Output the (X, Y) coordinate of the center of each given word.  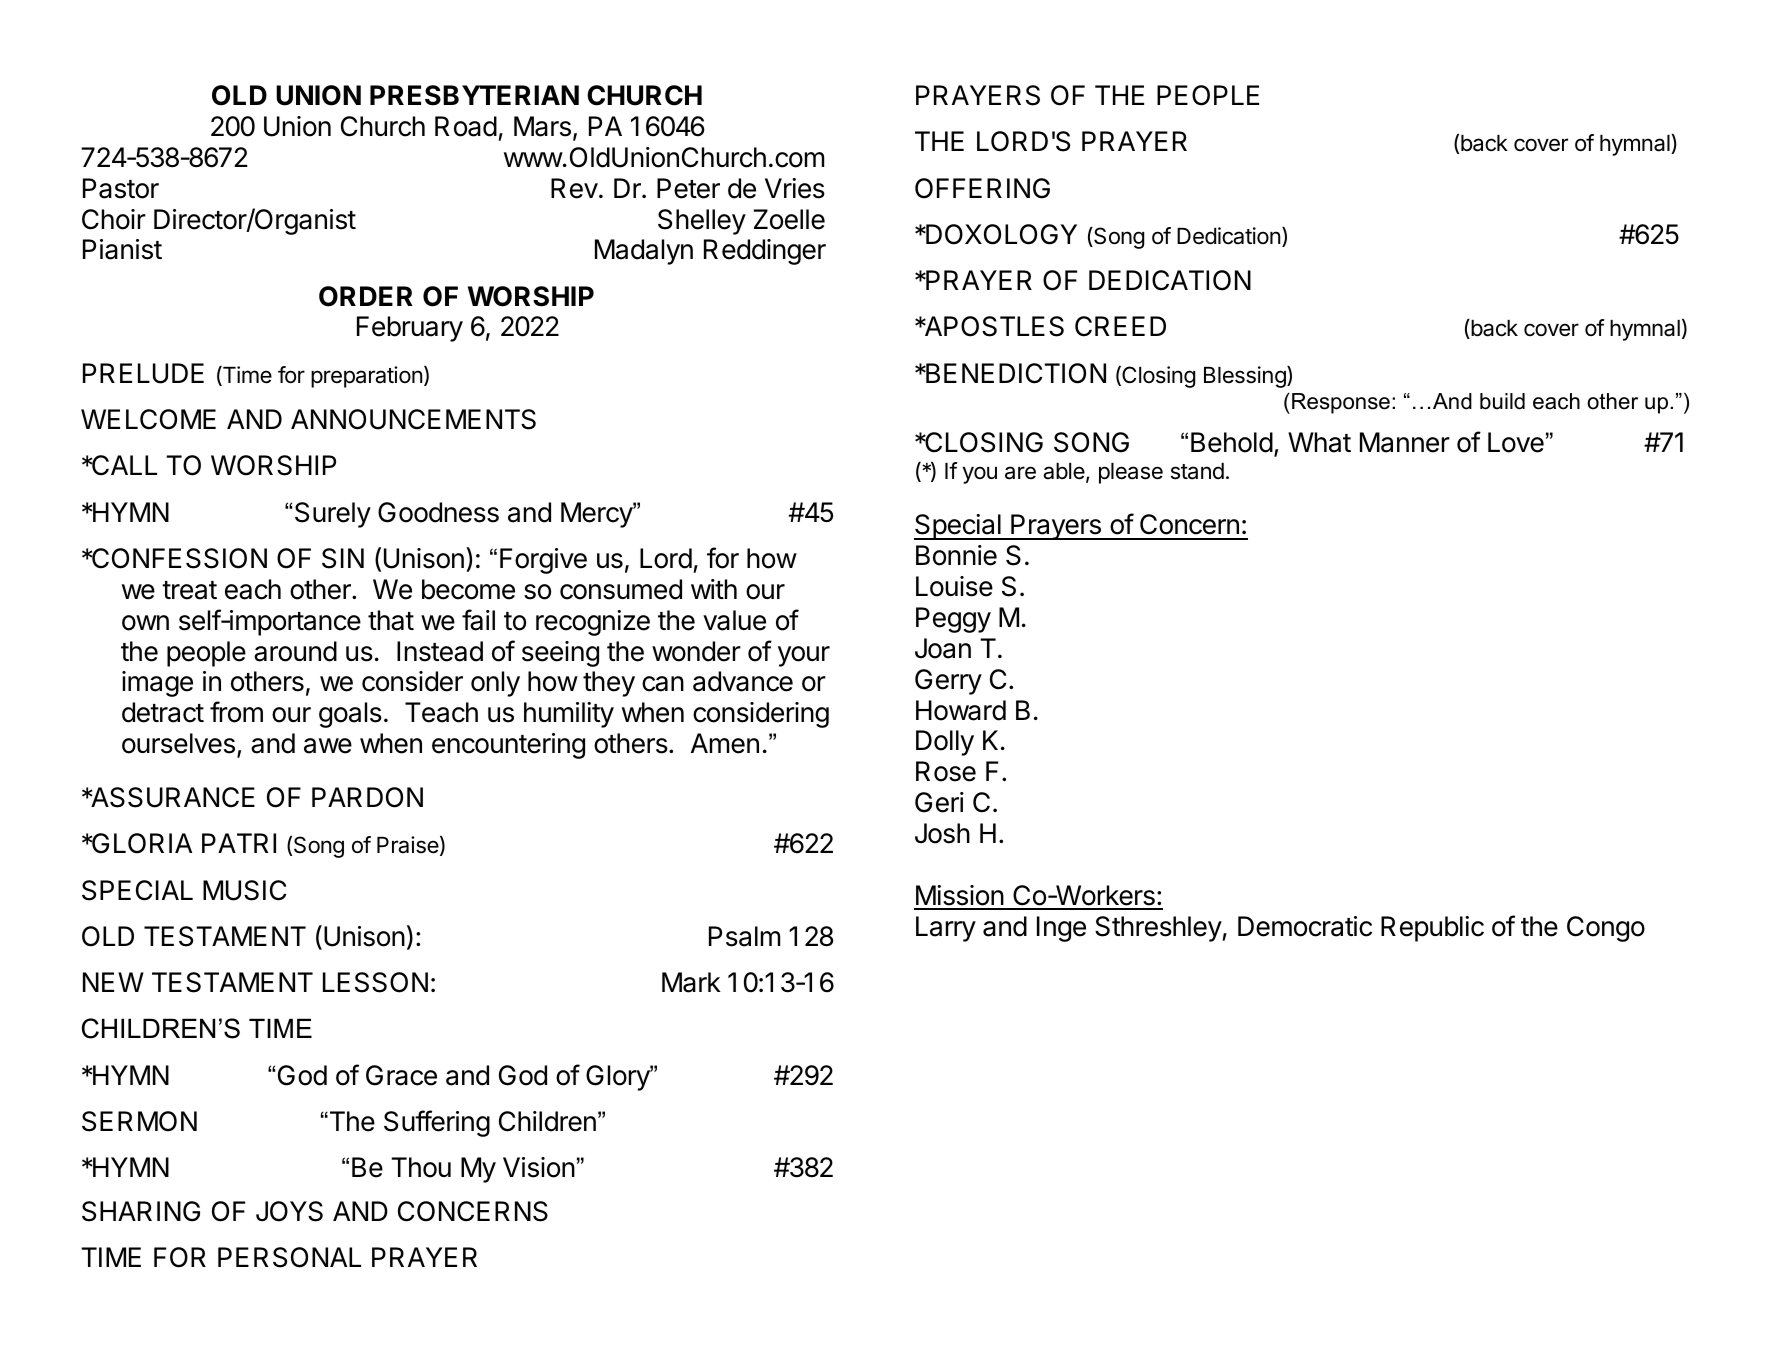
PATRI (239, 843)
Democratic (1305, 926)
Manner (1405, 442)
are (1020, 473)
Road (466, 126)
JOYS (289, 1211)
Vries (795, 188)
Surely (333, 515)
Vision (539, 1167)
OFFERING (982, 188)
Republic (1432, 929)
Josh (942, 833)
